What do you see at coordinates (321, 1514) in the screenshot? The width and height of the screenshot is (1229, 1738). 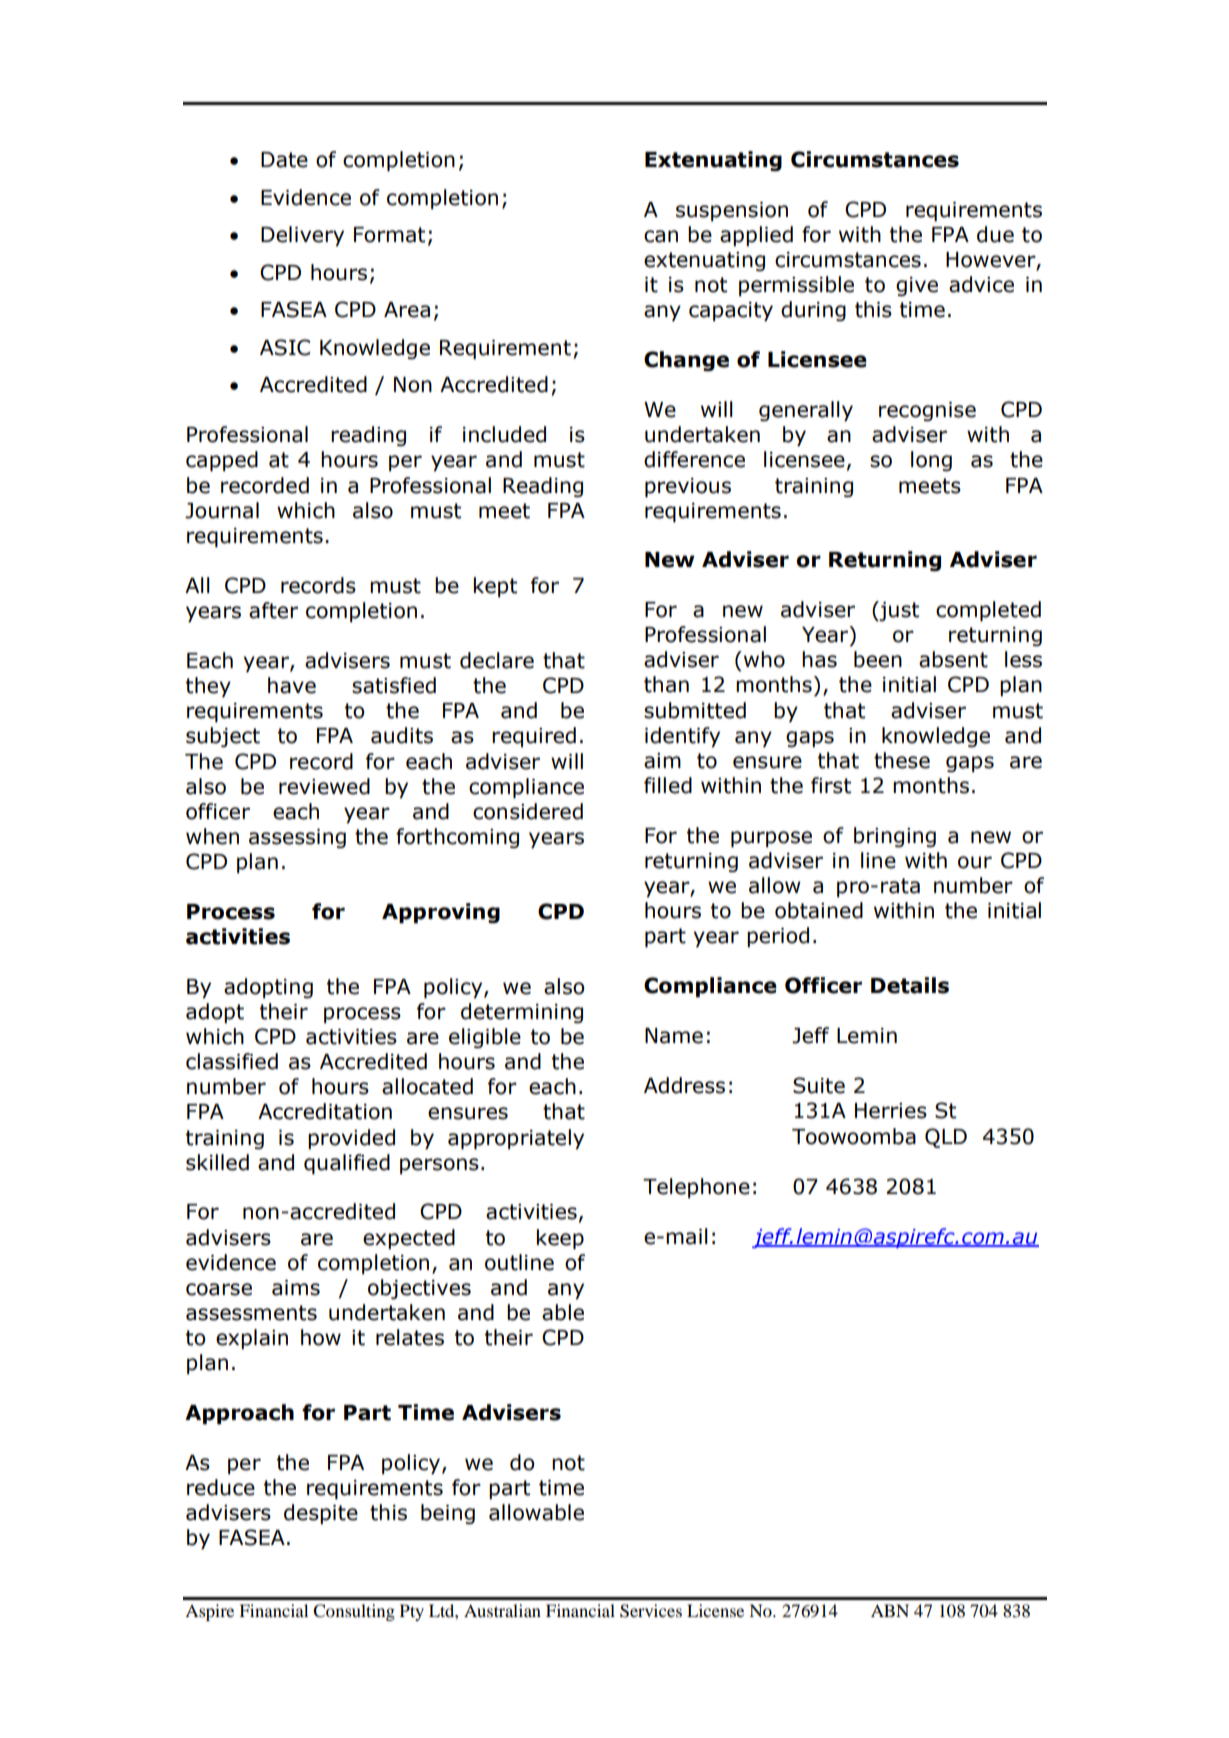 I see `despite` at bounding box center [321, 1514].
